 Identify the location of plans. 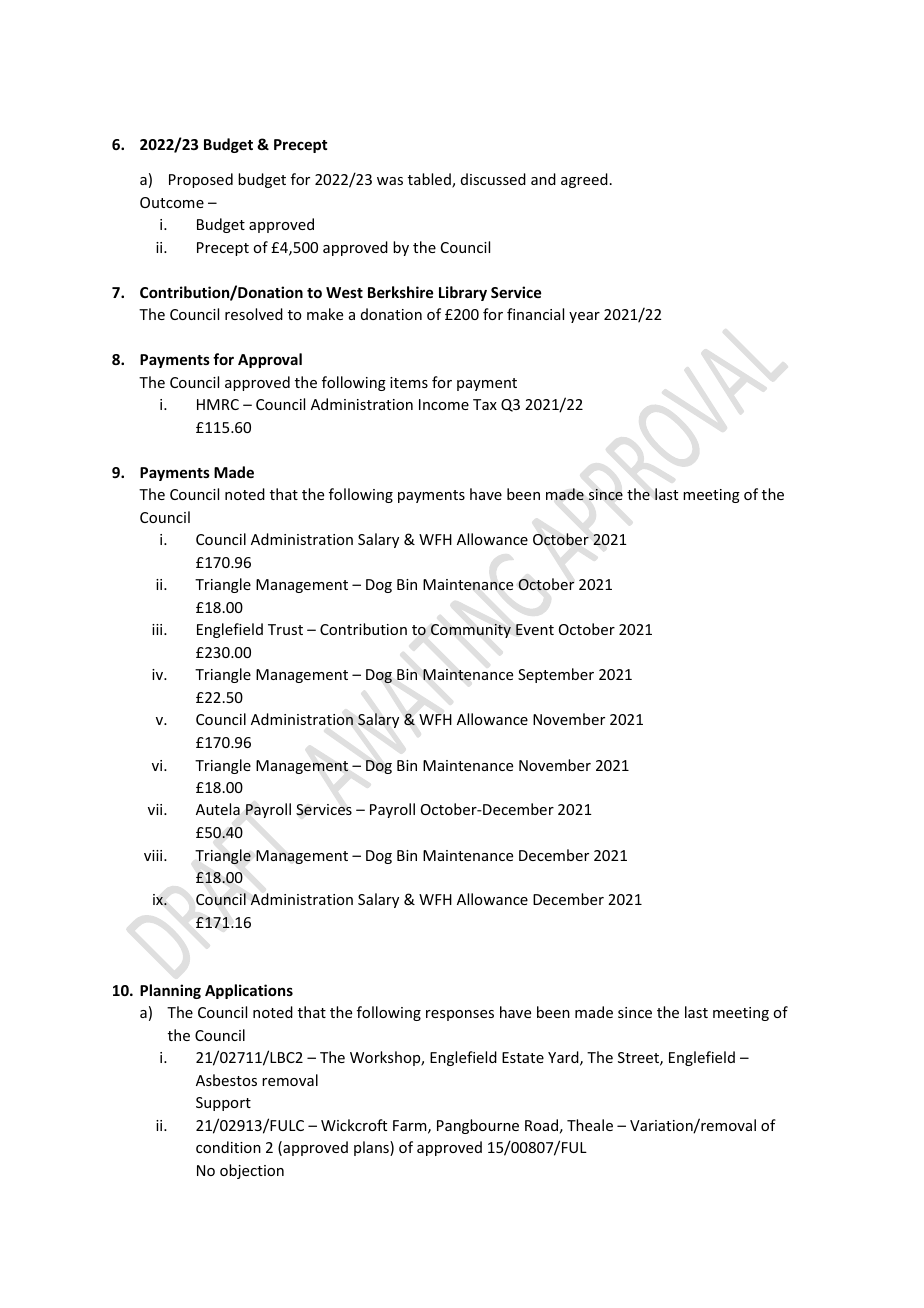
(372, 1148).
